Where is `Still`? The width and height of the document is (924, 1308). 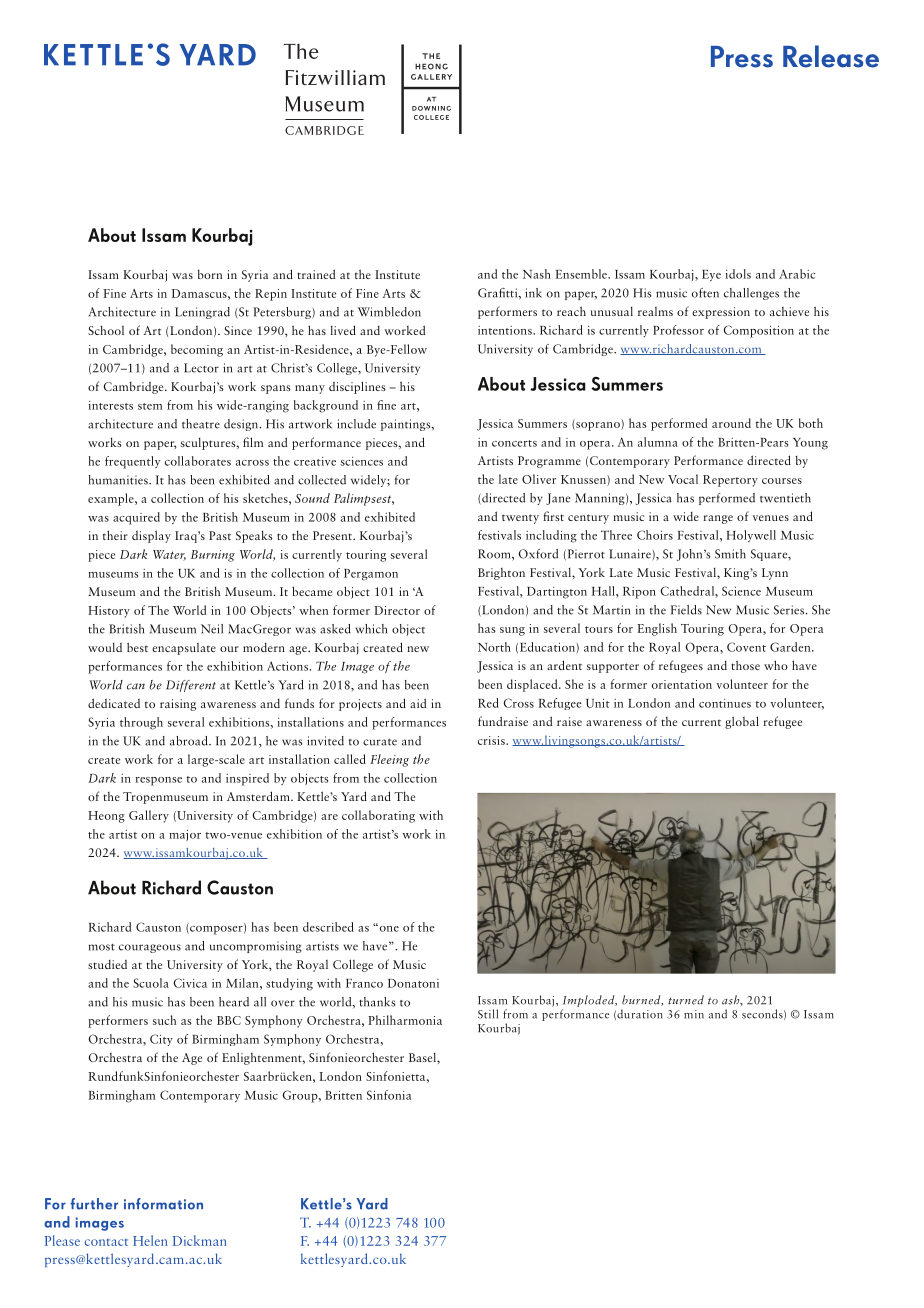 Still is located at coordinates (488, 1014).
